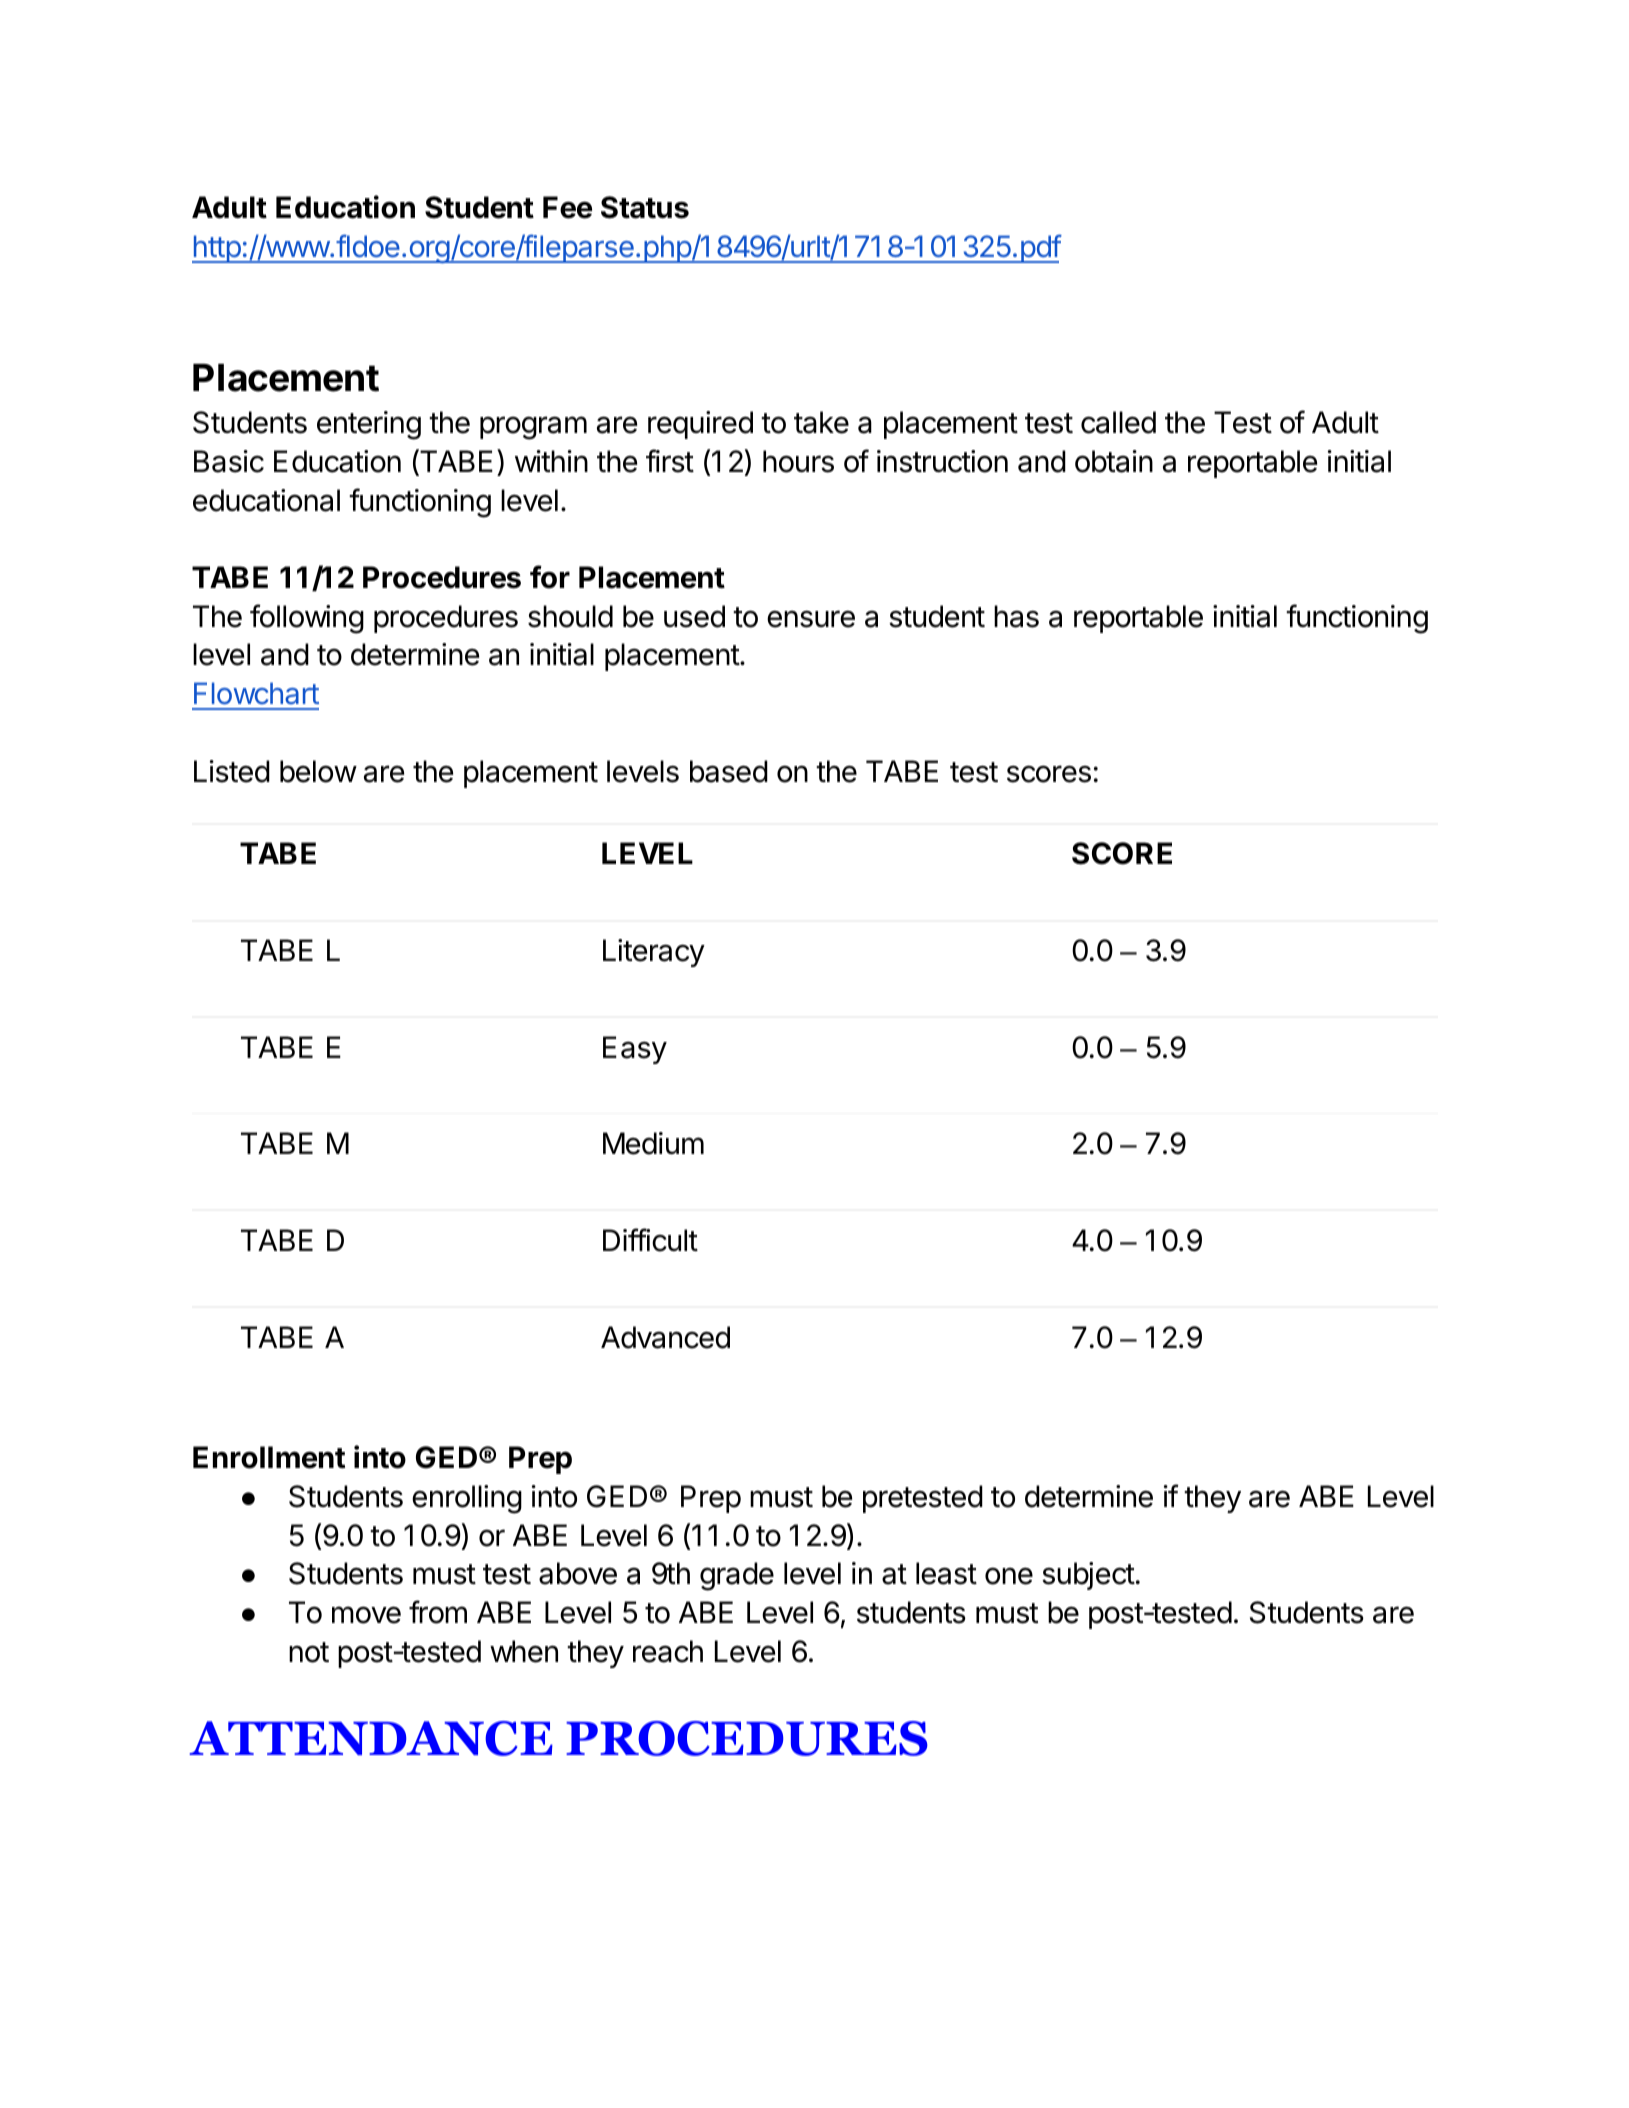 Image resolution: width=1629 pixels, height=2108 pixels. Describe the element at coordinates (307, 619) in the screenshot. I see `following` at that location.
